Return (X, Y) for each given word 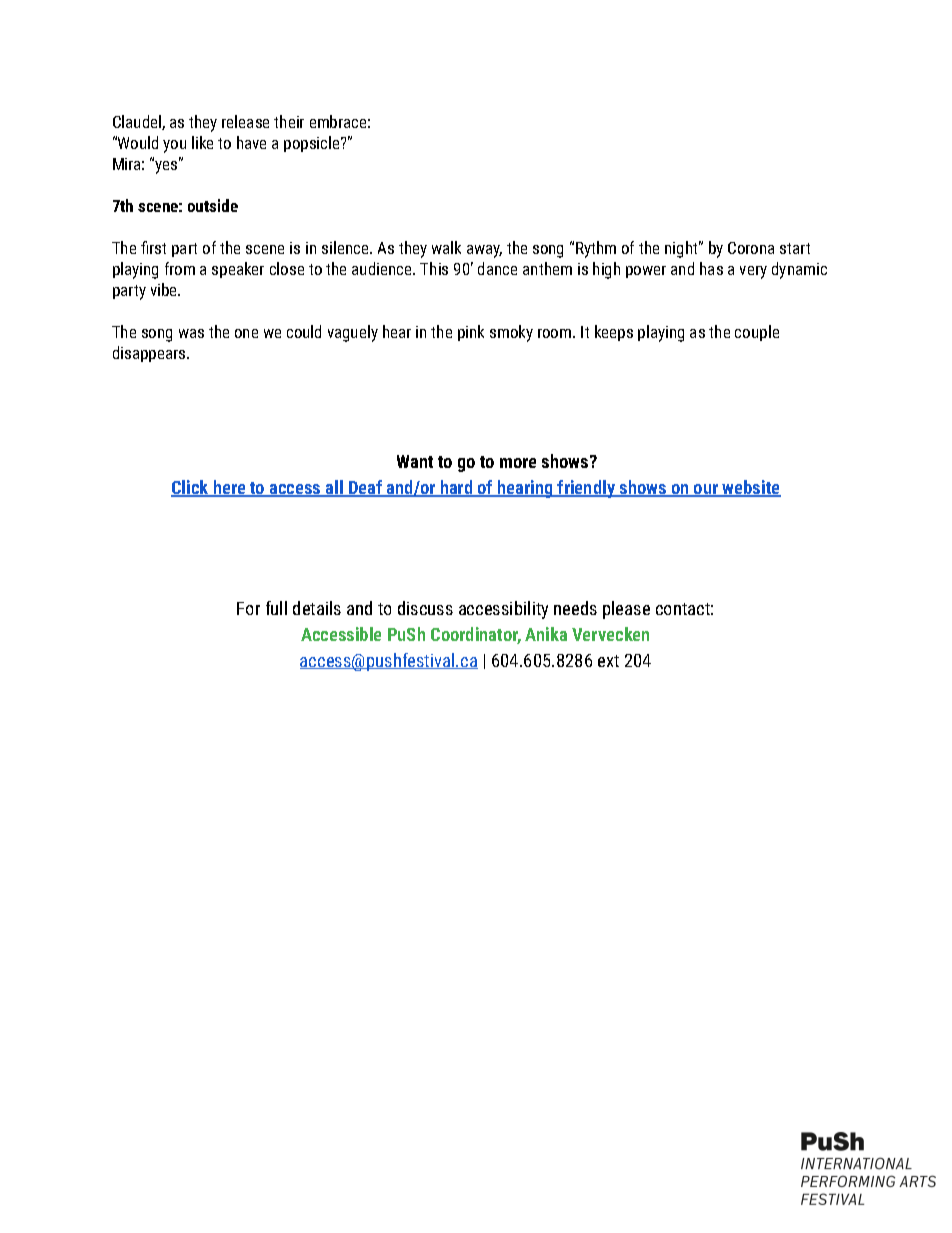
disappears (150, 354)
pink (471, 333)
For (248, 608)
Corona (751, 248)
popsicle (313, 144)
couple (757, 333)
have (251, 142)
